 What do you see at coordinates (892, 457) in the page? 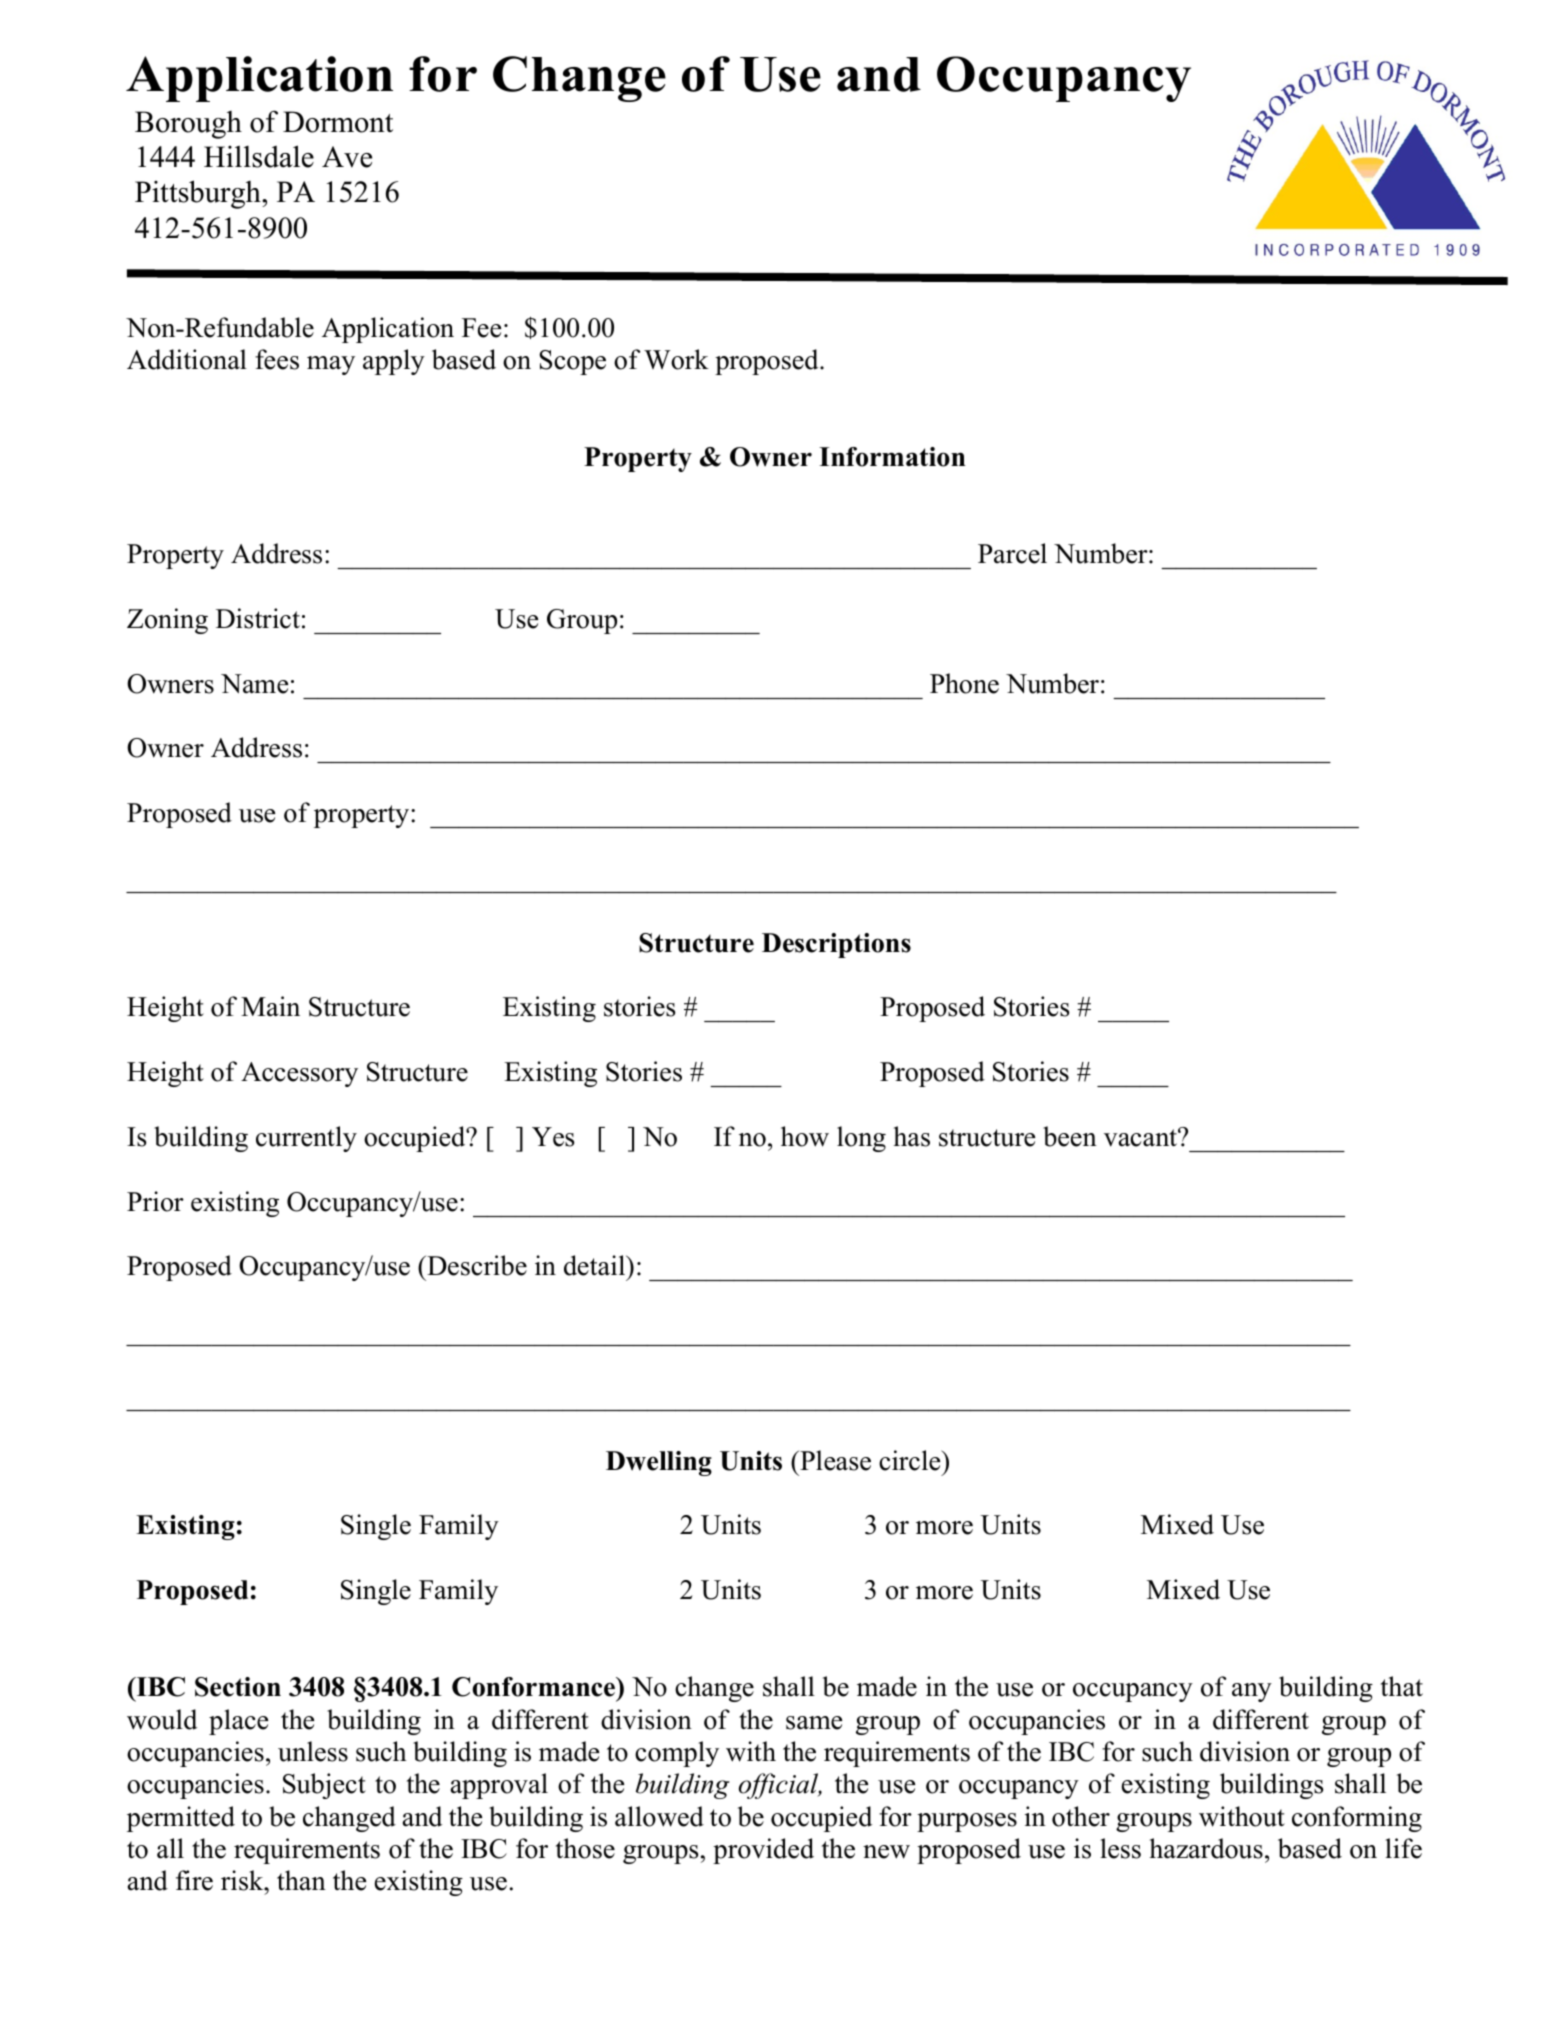
I see `Information` at bounding box center [892, 457].
